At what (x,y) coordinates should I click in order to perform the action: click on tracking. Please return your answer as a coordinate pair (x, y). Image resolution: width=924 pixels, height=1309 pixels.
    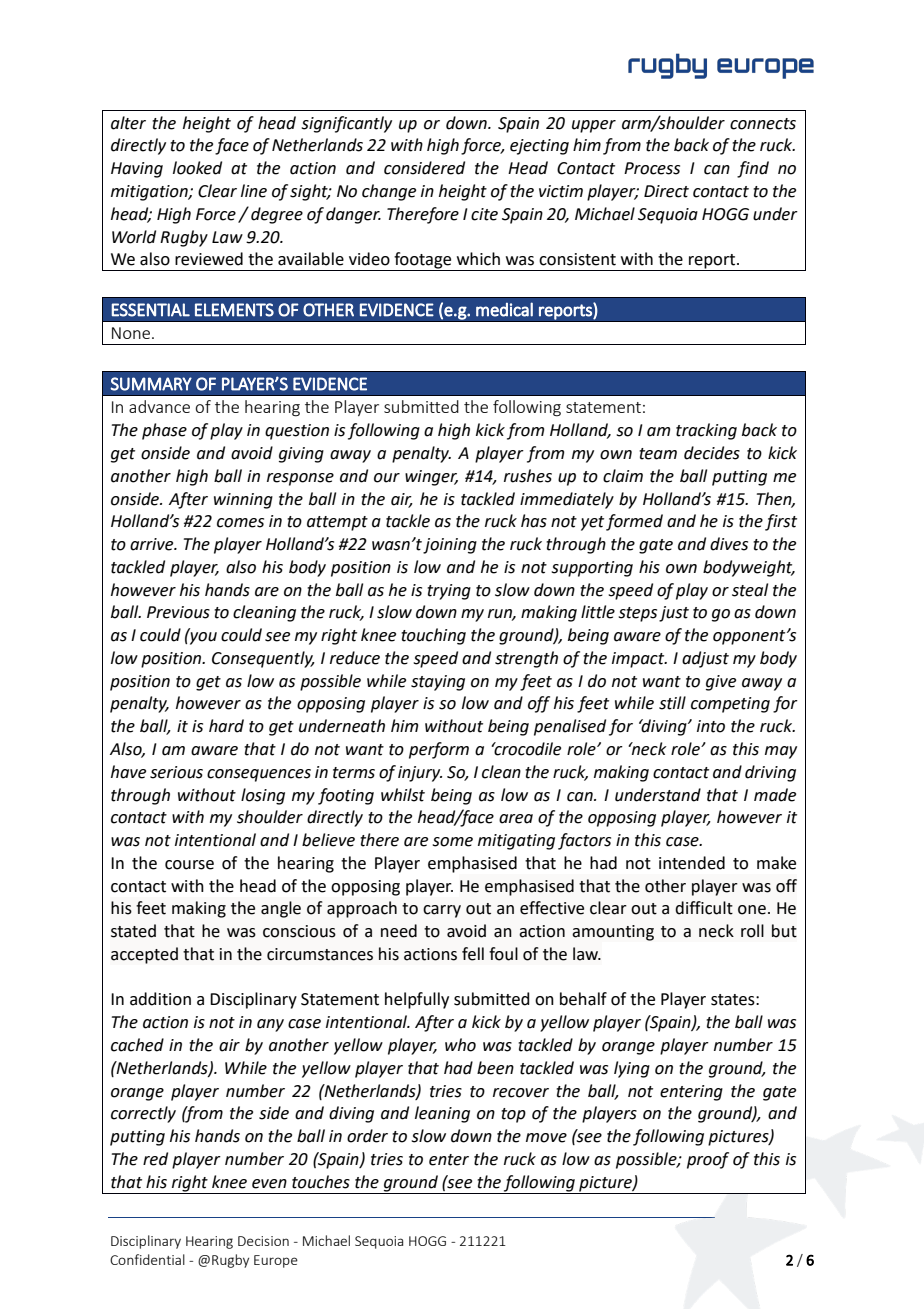
    Looking at the image, I should click on (706, 431).
